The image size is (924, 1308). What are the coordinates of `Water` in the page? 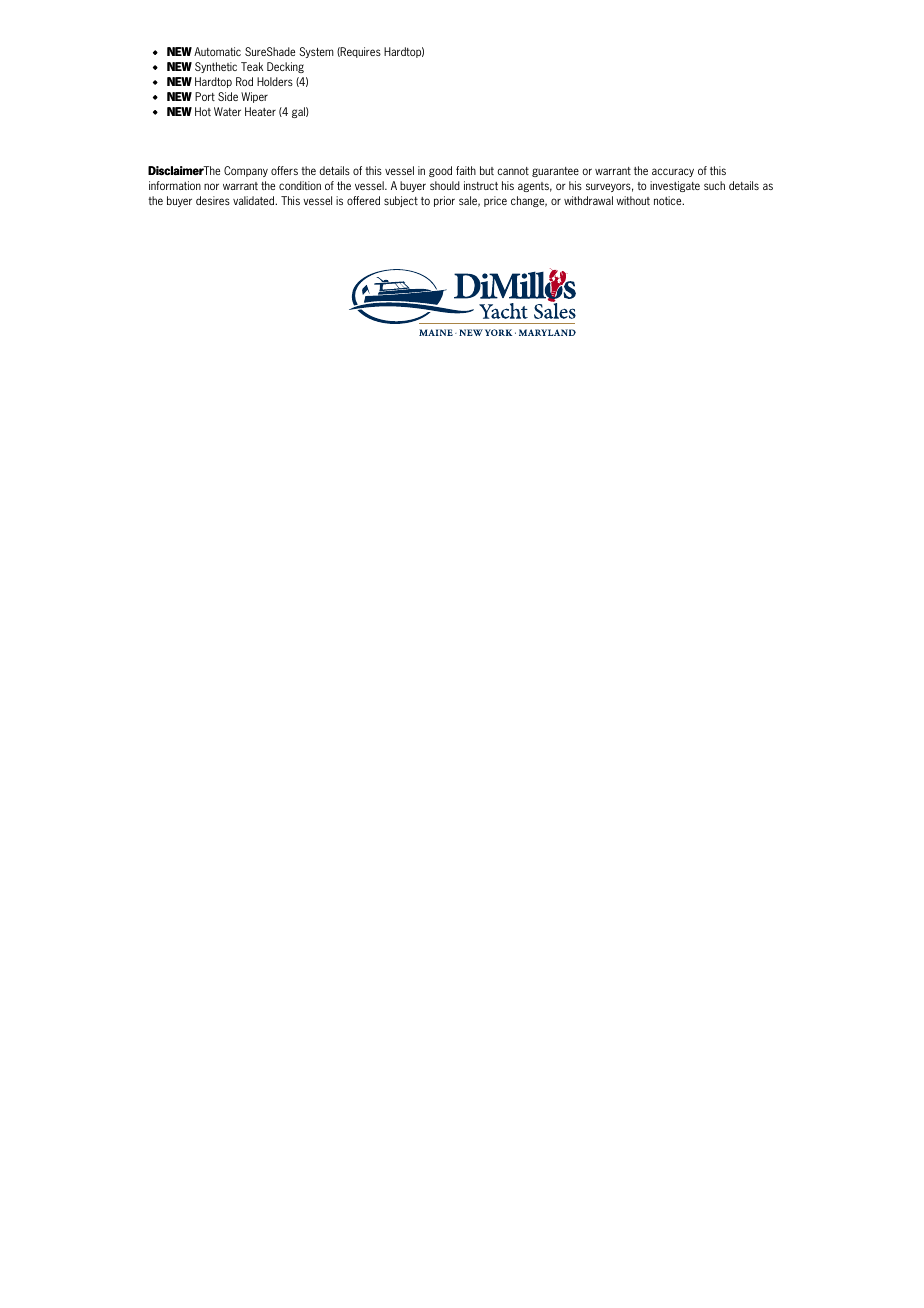 It's located at (227, 111).
